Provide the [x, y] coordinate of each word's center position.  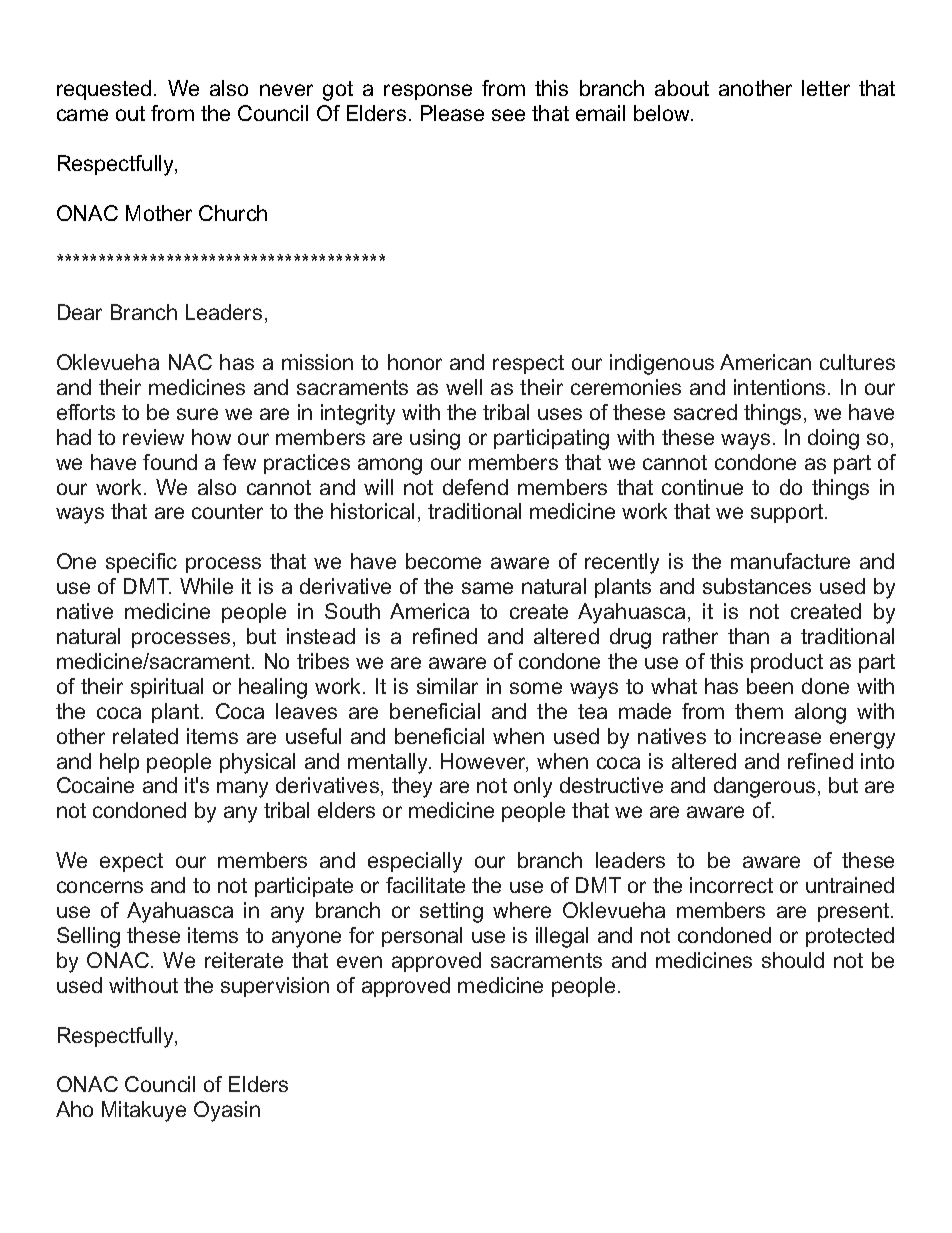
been [770, 686]
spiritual [167, 688]
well [464, 387]
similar [447, 686]
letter [826, 88]
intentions [779, 387]
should [793, 960]
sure [197, 414]
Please [452, 113]
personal [422, 937]
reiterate [244, 960]
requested [104, 90]
